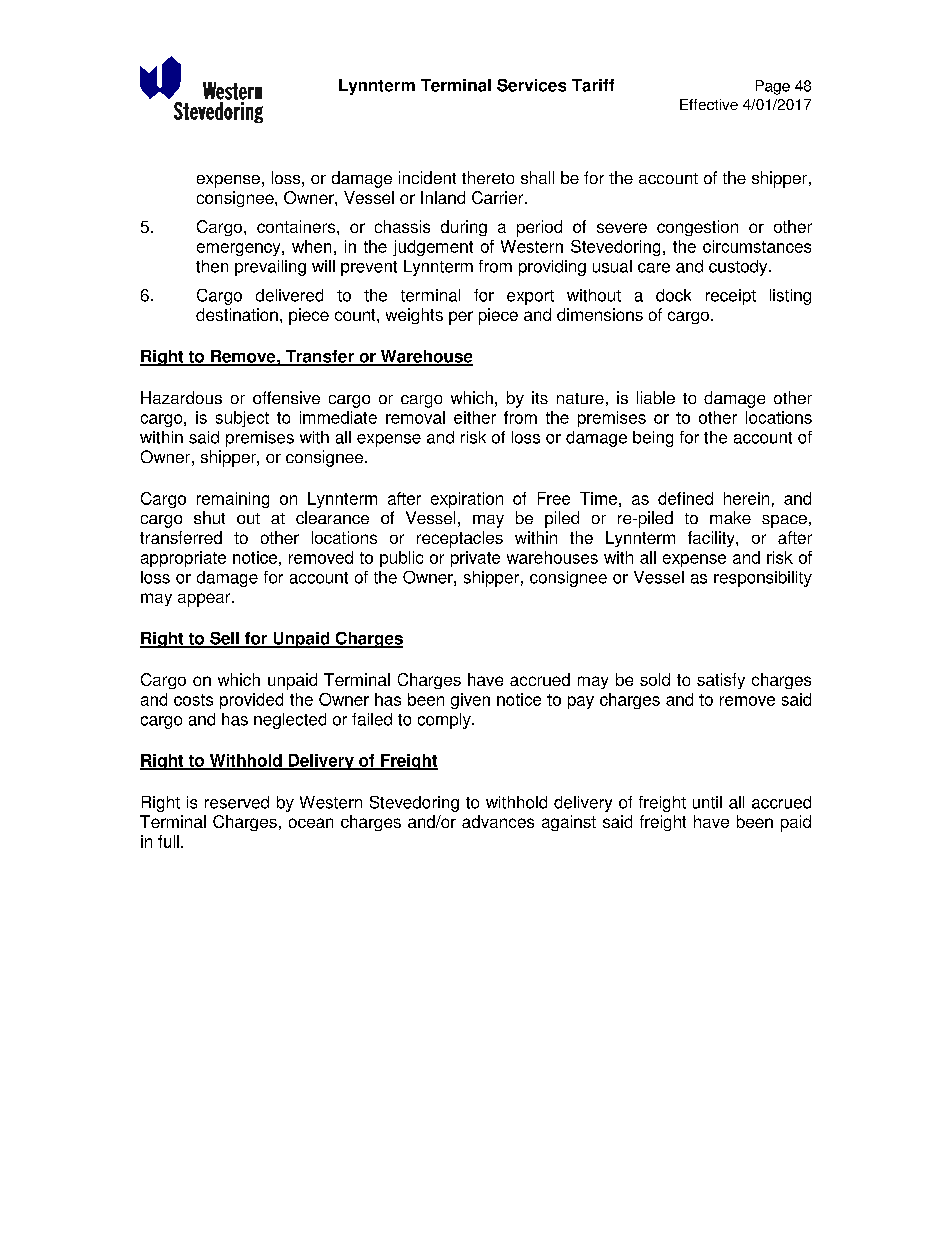 This screenshot has height=1233, width=952. What do you see at coordinates (270, 268) in the screenshot?
I see `prevailing` at bounding box center [270, 268].
